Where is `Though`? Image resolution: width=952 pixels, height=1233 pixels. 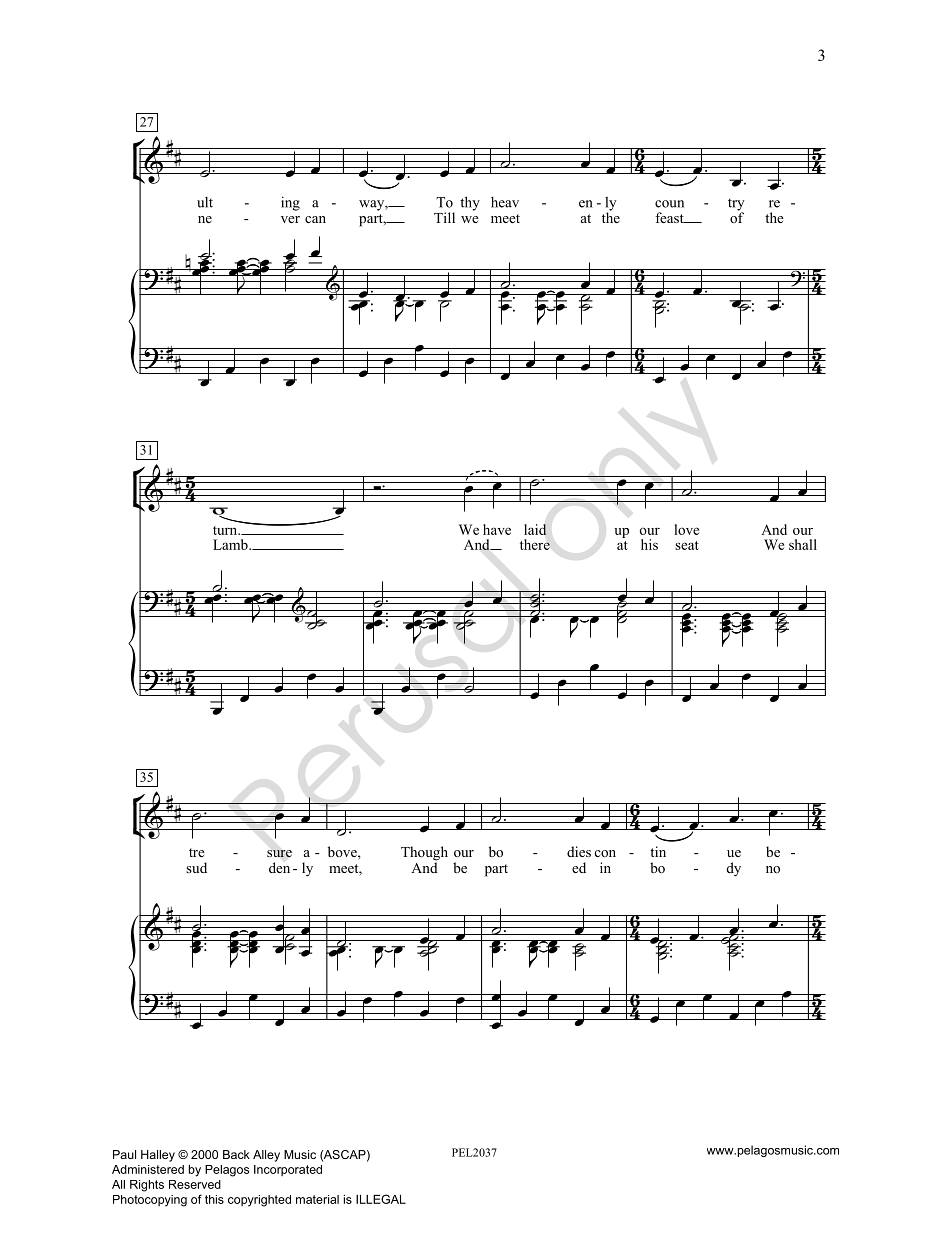
Though is located at coordinates (424, 854).
